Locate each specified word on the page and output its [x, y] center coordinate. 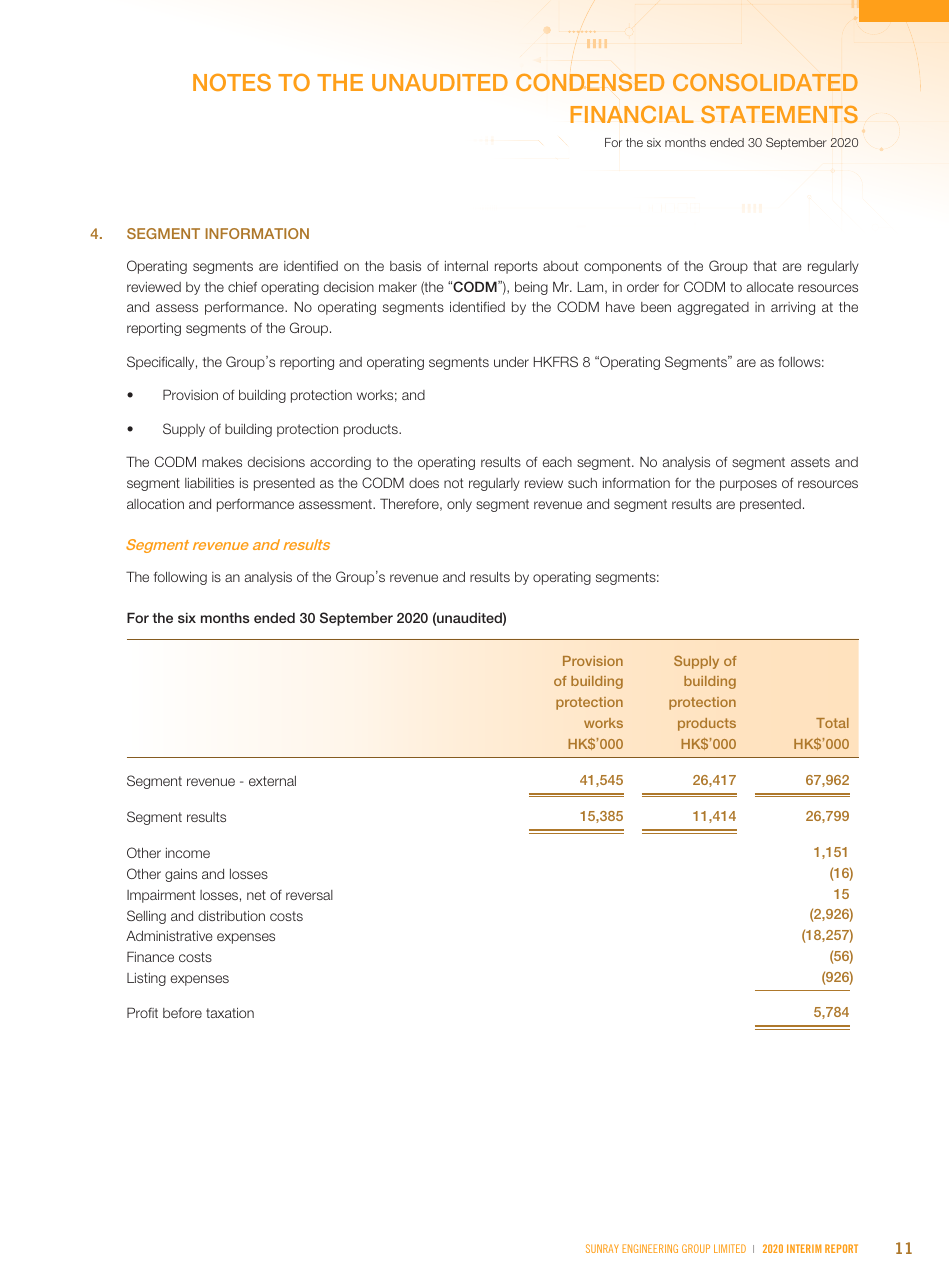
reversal [309, 895]
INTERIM [804, 1248]
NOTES [232, 82]
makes [222, 462]
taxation [230, 1013]
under [511, 362]
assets [810, 462]
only [459, 505]
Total [832, 723]
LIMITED [730, 1248]
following [180, 578]
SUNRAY [602, 1248]
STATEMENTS [779, 114]
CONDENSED [590, 82]
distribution [231, 916]
